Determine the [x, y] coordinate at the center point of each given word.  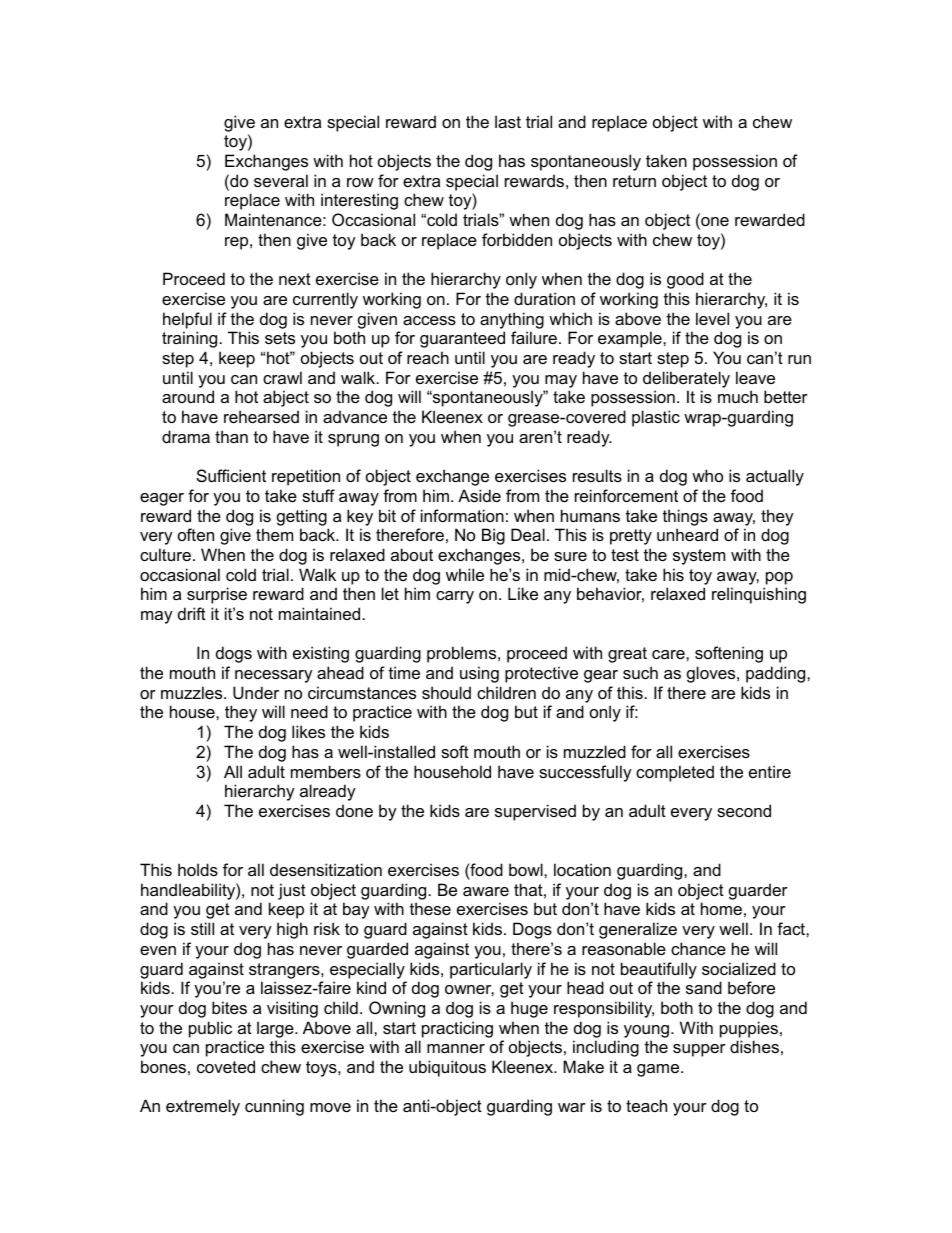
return [634, 181]
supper [699, 1050]
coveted [226, 1066]
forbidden [517, 239]
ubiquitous [447, 1068]
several [281, 180]
